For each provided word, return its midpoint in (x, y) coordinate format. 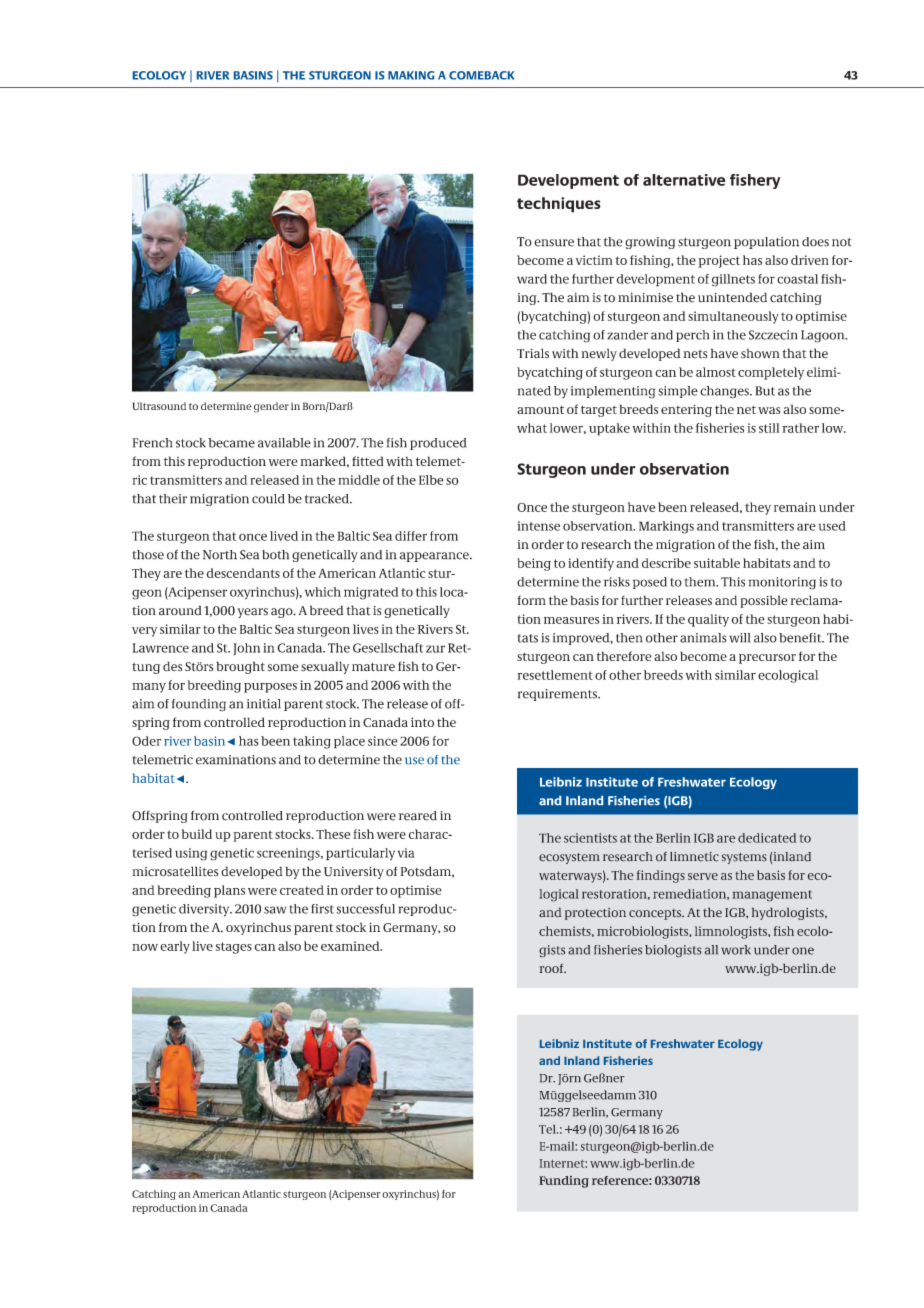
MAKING (411, 75)
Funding (564, 1182)
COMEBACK (481, 75)
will (739, 638)
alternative (684, 180)
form (531, 600)
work (736, 950)
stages (234, 948)
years (252, 613)
